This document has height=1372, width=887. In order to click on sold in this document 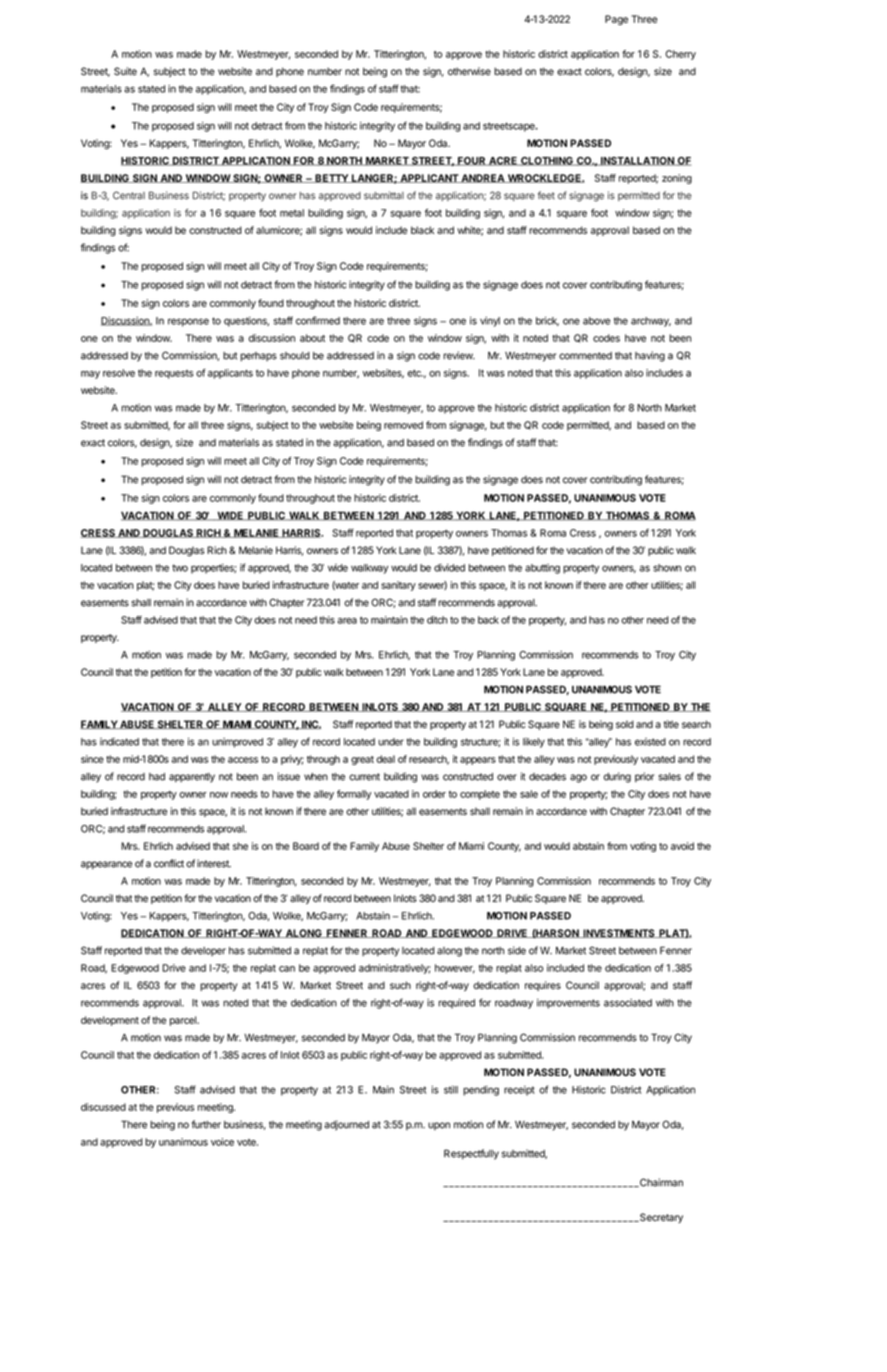, I will do `click(625, 724)`.
